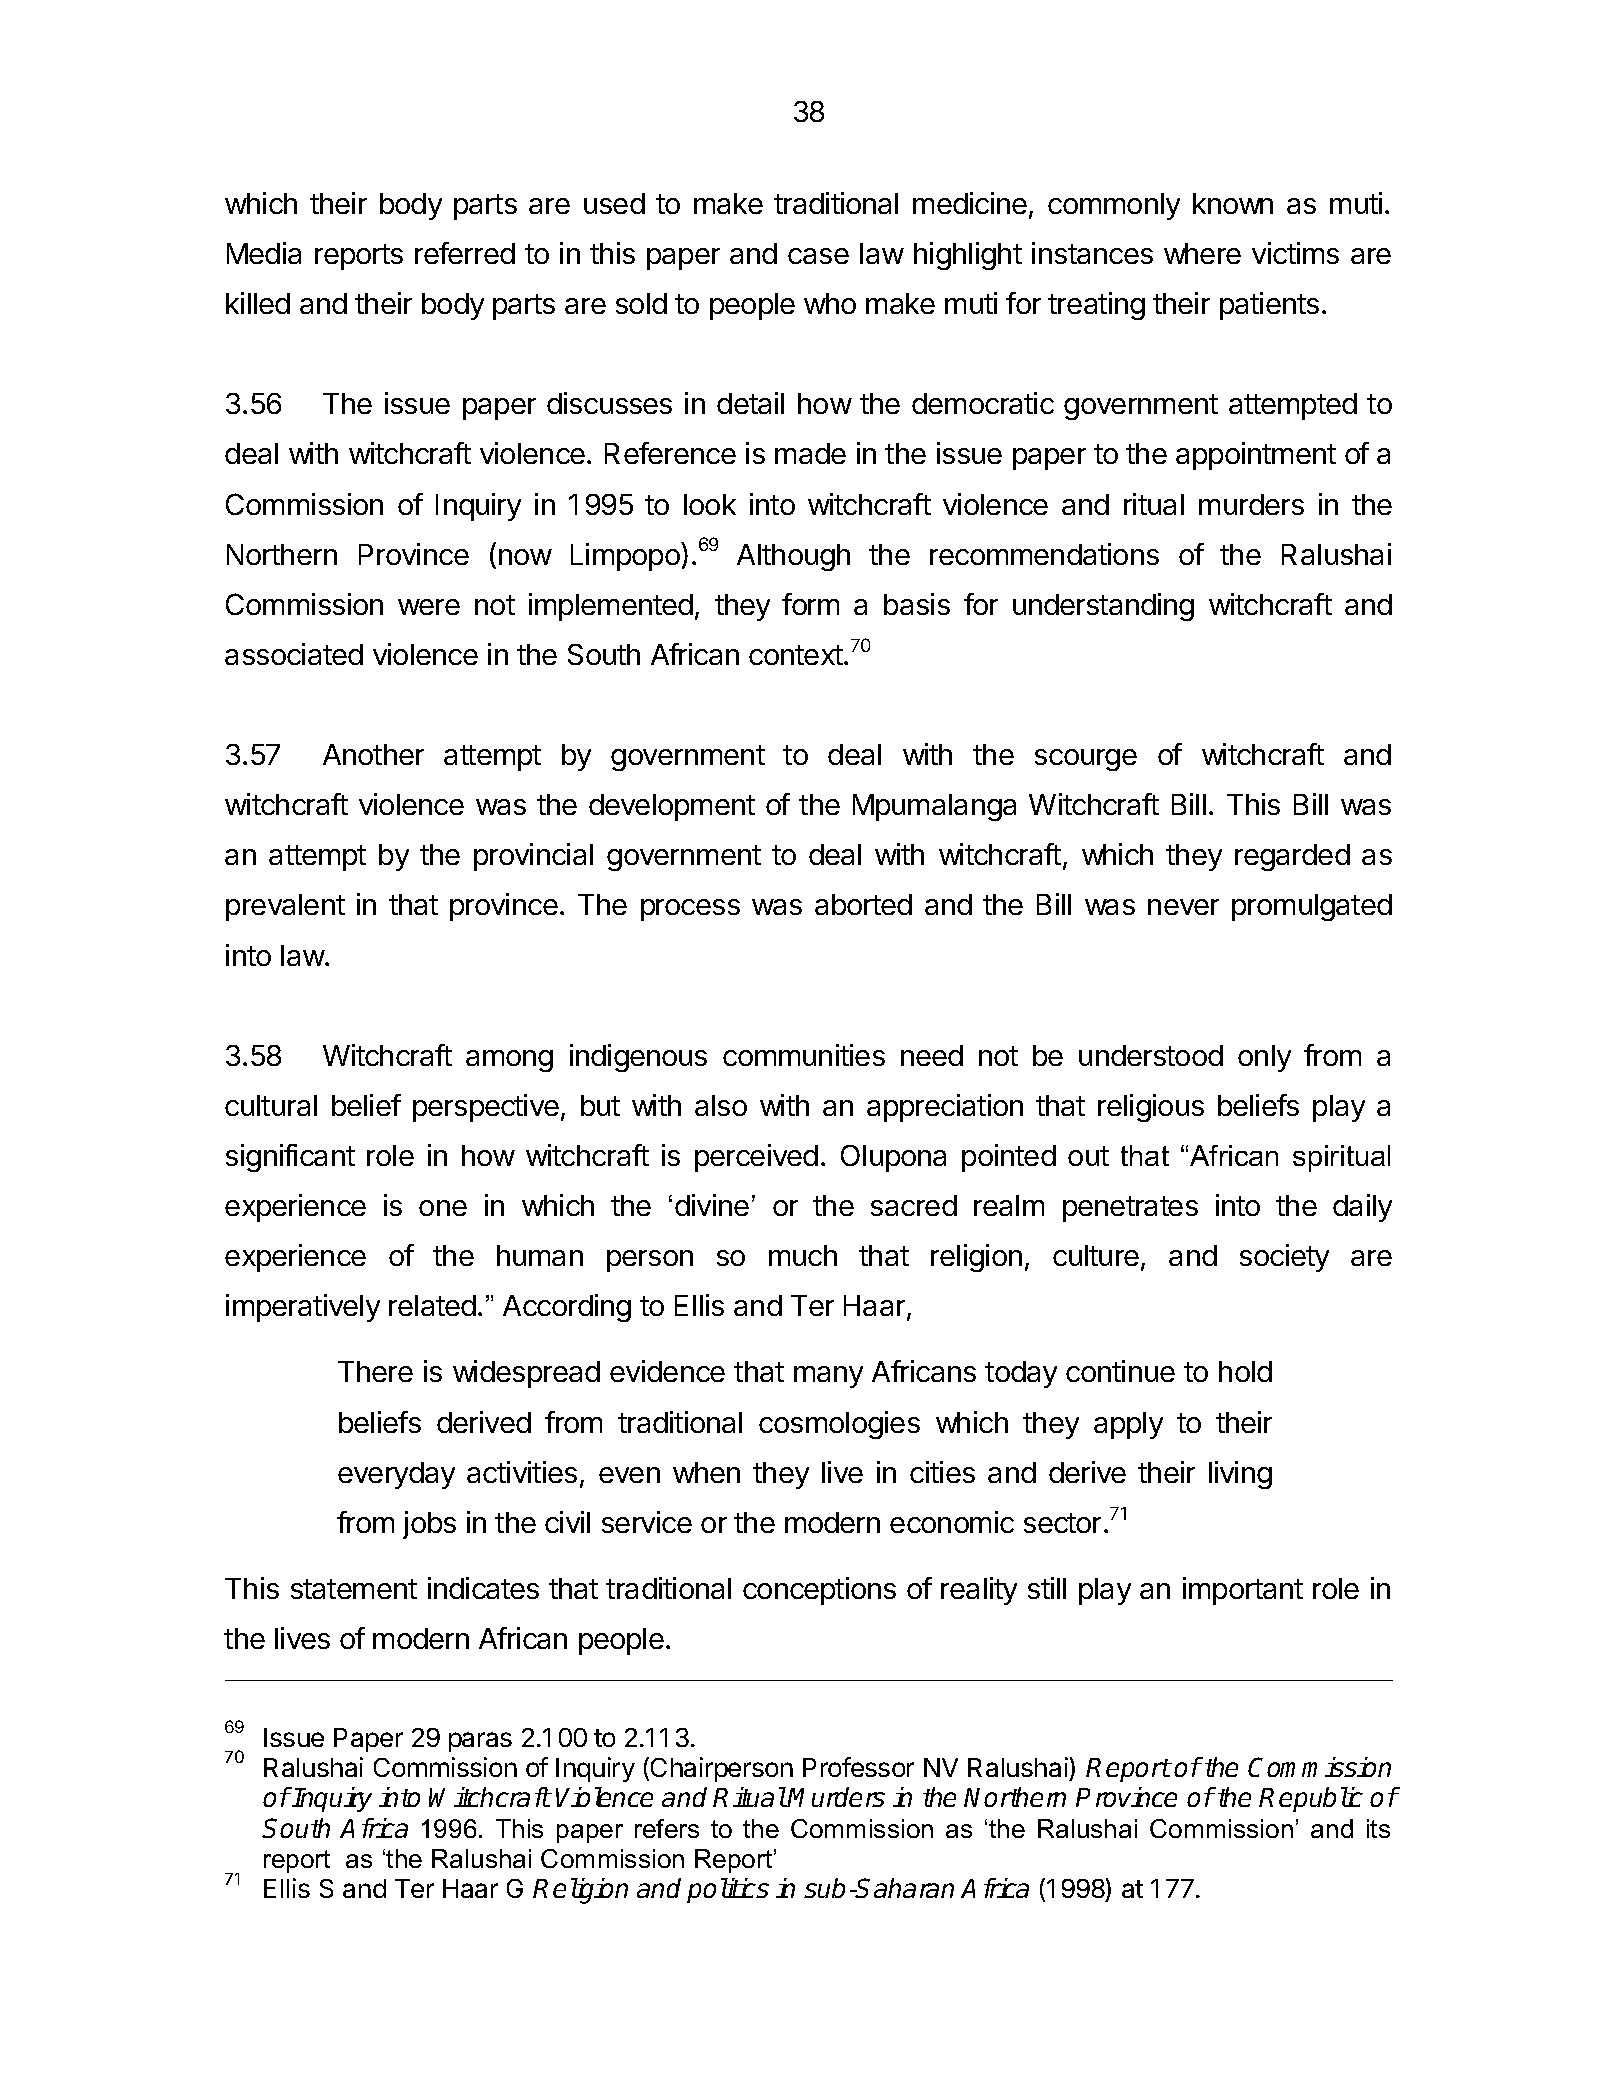 This screenshot has height=2092, width=1617. Describe the element at coordinates (804, 1055) in the screenshot. I see `communities` at that location.
